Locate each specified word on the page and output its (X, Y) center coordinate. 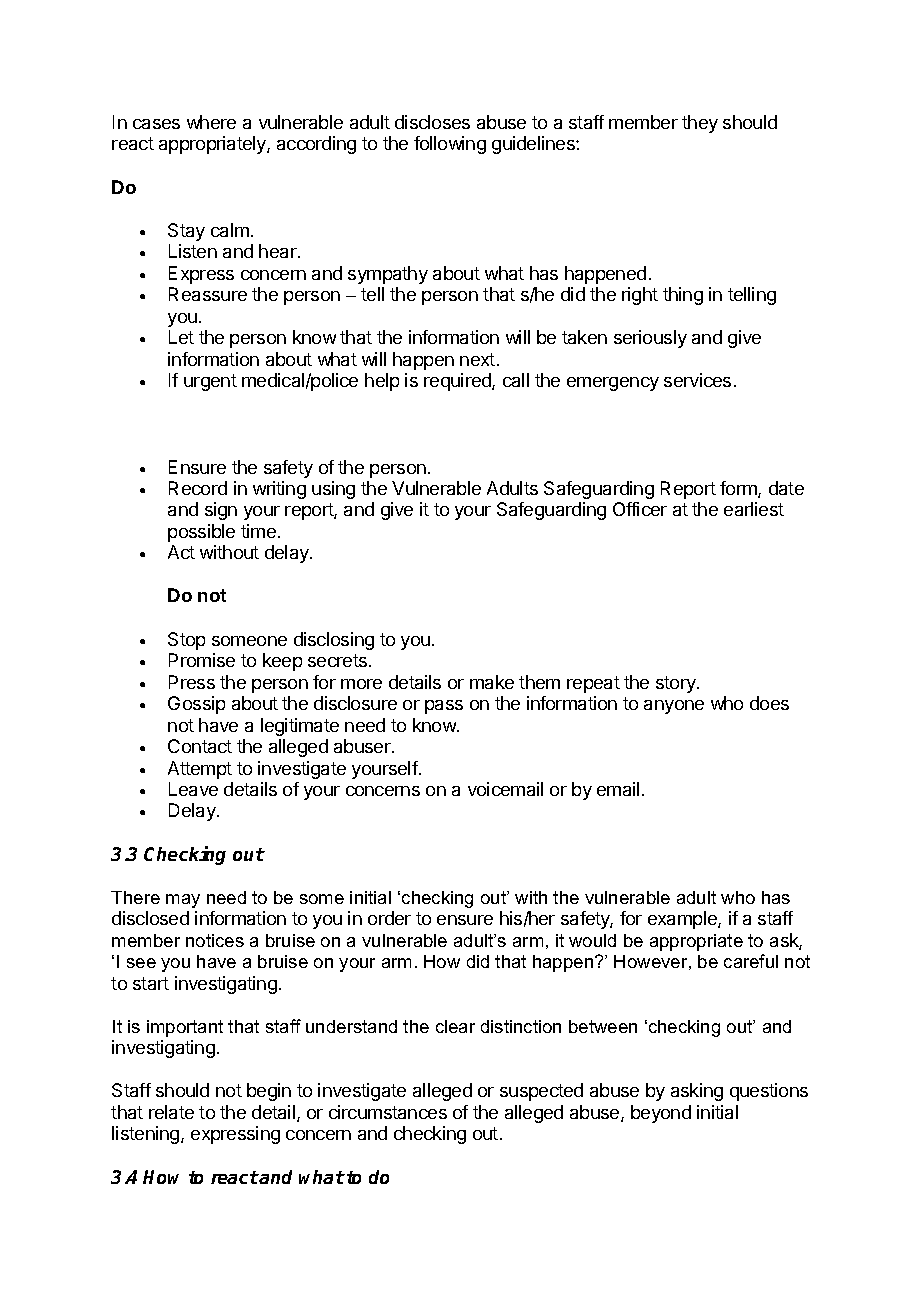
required (458, 382)
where (211, 122)
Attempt (200, 770)
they (700, 124)
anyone (674, 707)
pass (444, 707)
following (450, 145)
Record (198, 488)
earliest (754, 509)
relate (171, 1112)
